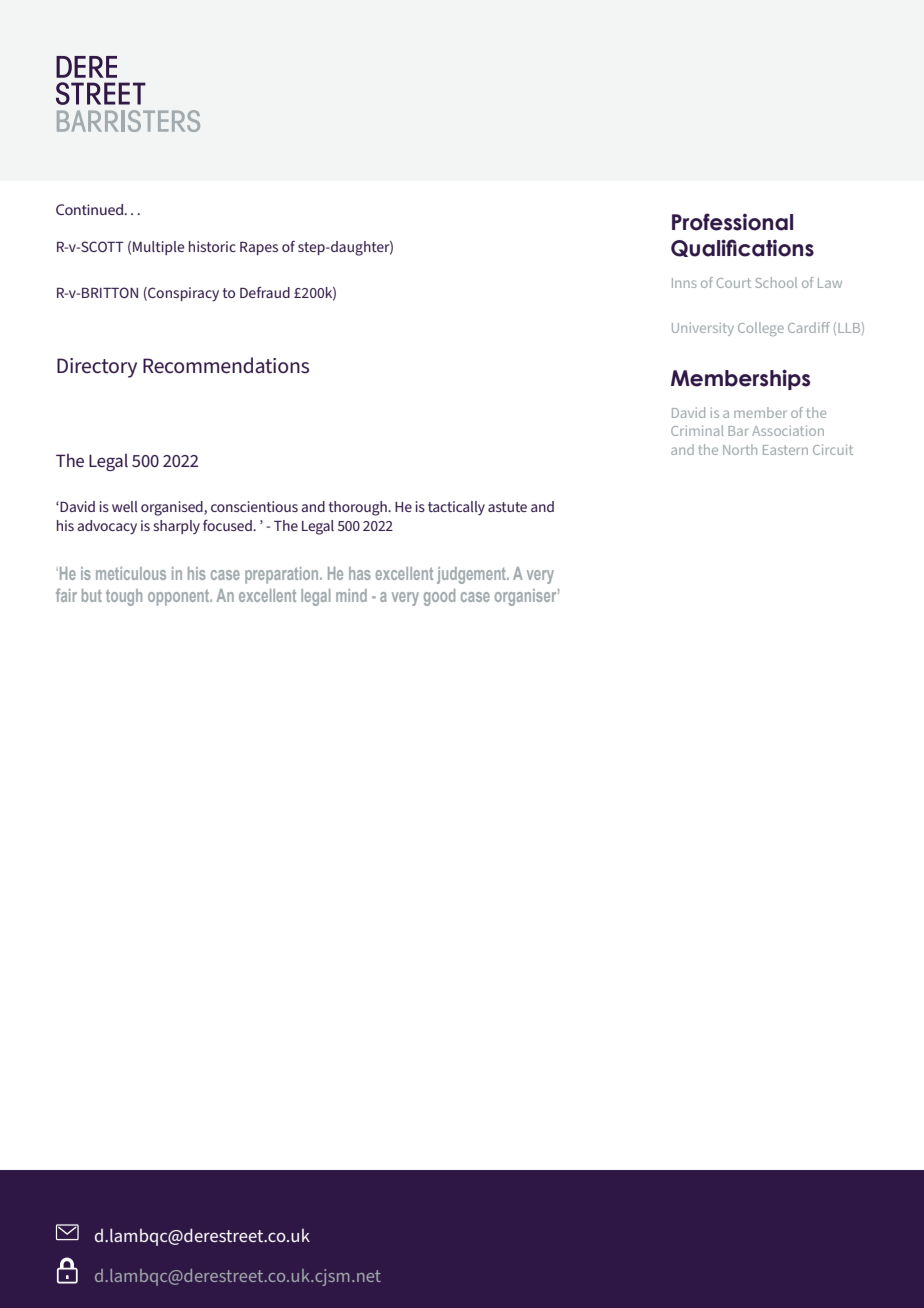 The width and height of the screenshot is (924, 1308). What do you see at coordinates (212, 246) in the screenshot?
I see `historic` at bounding box center [212, 246].
